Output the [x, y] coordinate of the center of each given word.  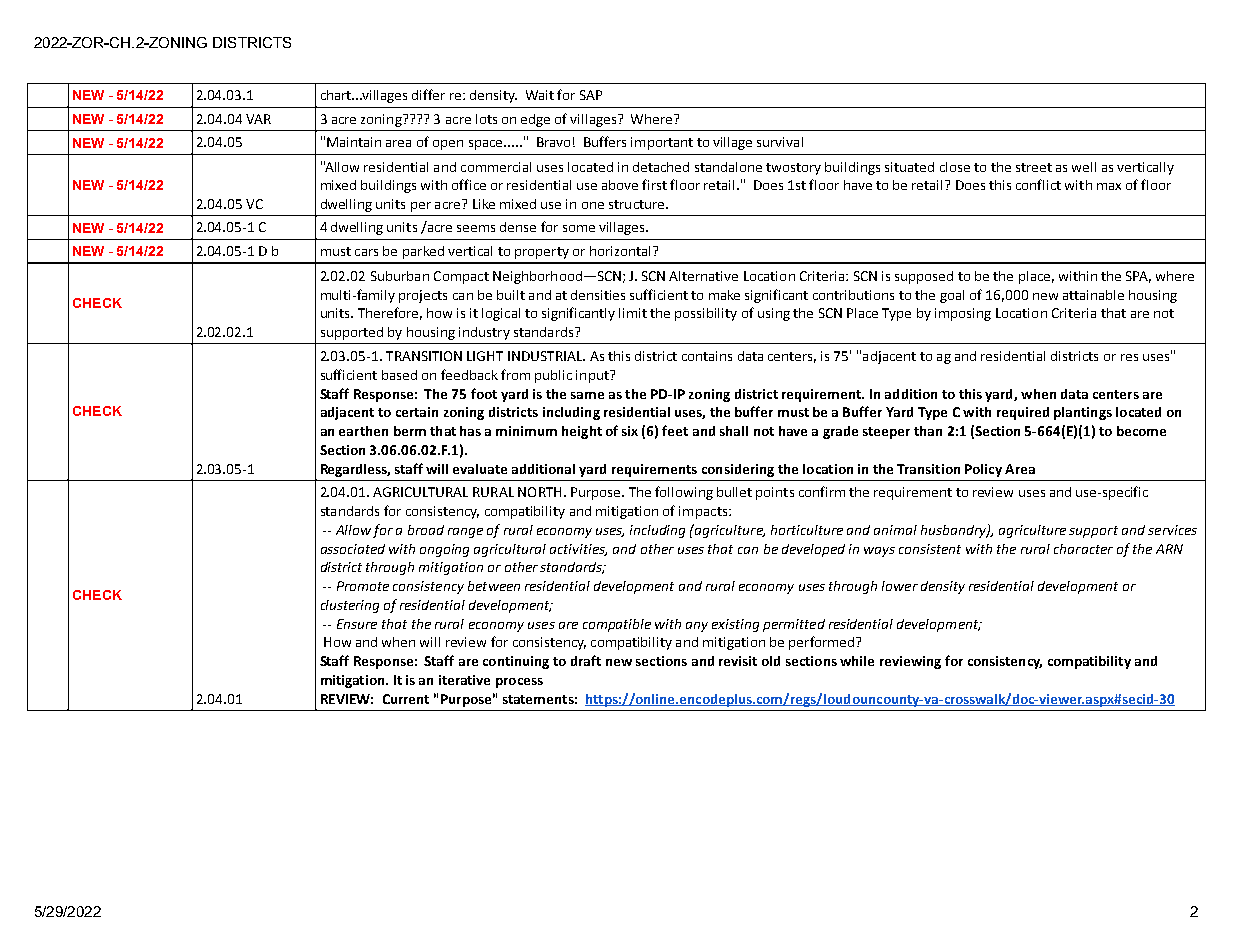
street [1034, 167]
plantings [1083, 413]
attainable [1093, 295]
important [662, 143]
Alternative [703, 276]
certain [417, 412]
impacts [704, 512]
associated [353, 549]
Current [406, 699]
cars [366, 252]
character [1083, 549]
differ [428, 94]
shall [734, 431]
